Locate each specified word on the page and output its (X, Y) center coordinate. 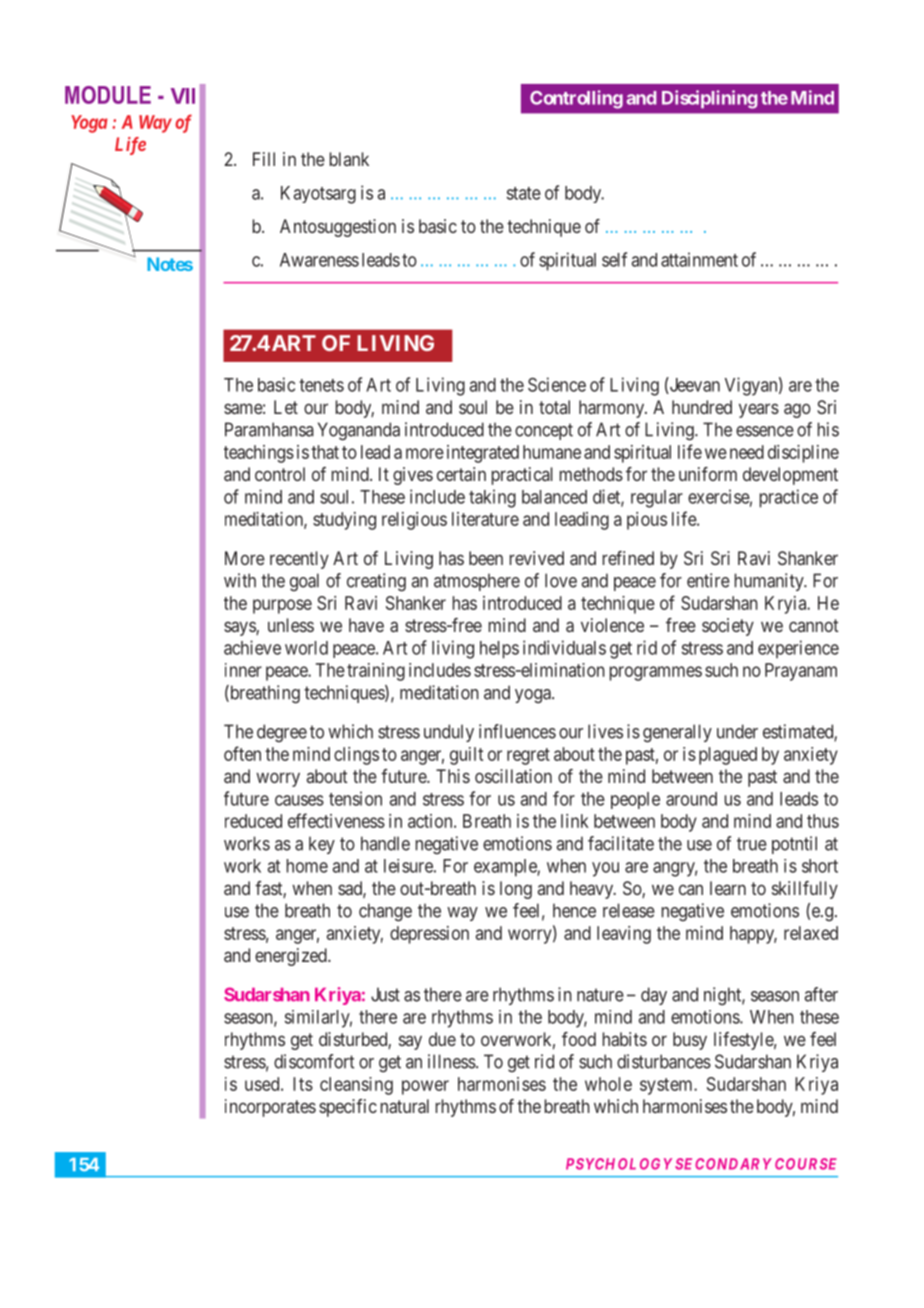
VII (183, 96)
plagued (728, 756)
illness (452, 1061)
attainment (699, 259)
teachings (259, 454)
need (747, 452)
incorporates (270, 1108)
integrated (483, 454)
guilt (466, 756)
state (524, 193)
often (242, 753)
